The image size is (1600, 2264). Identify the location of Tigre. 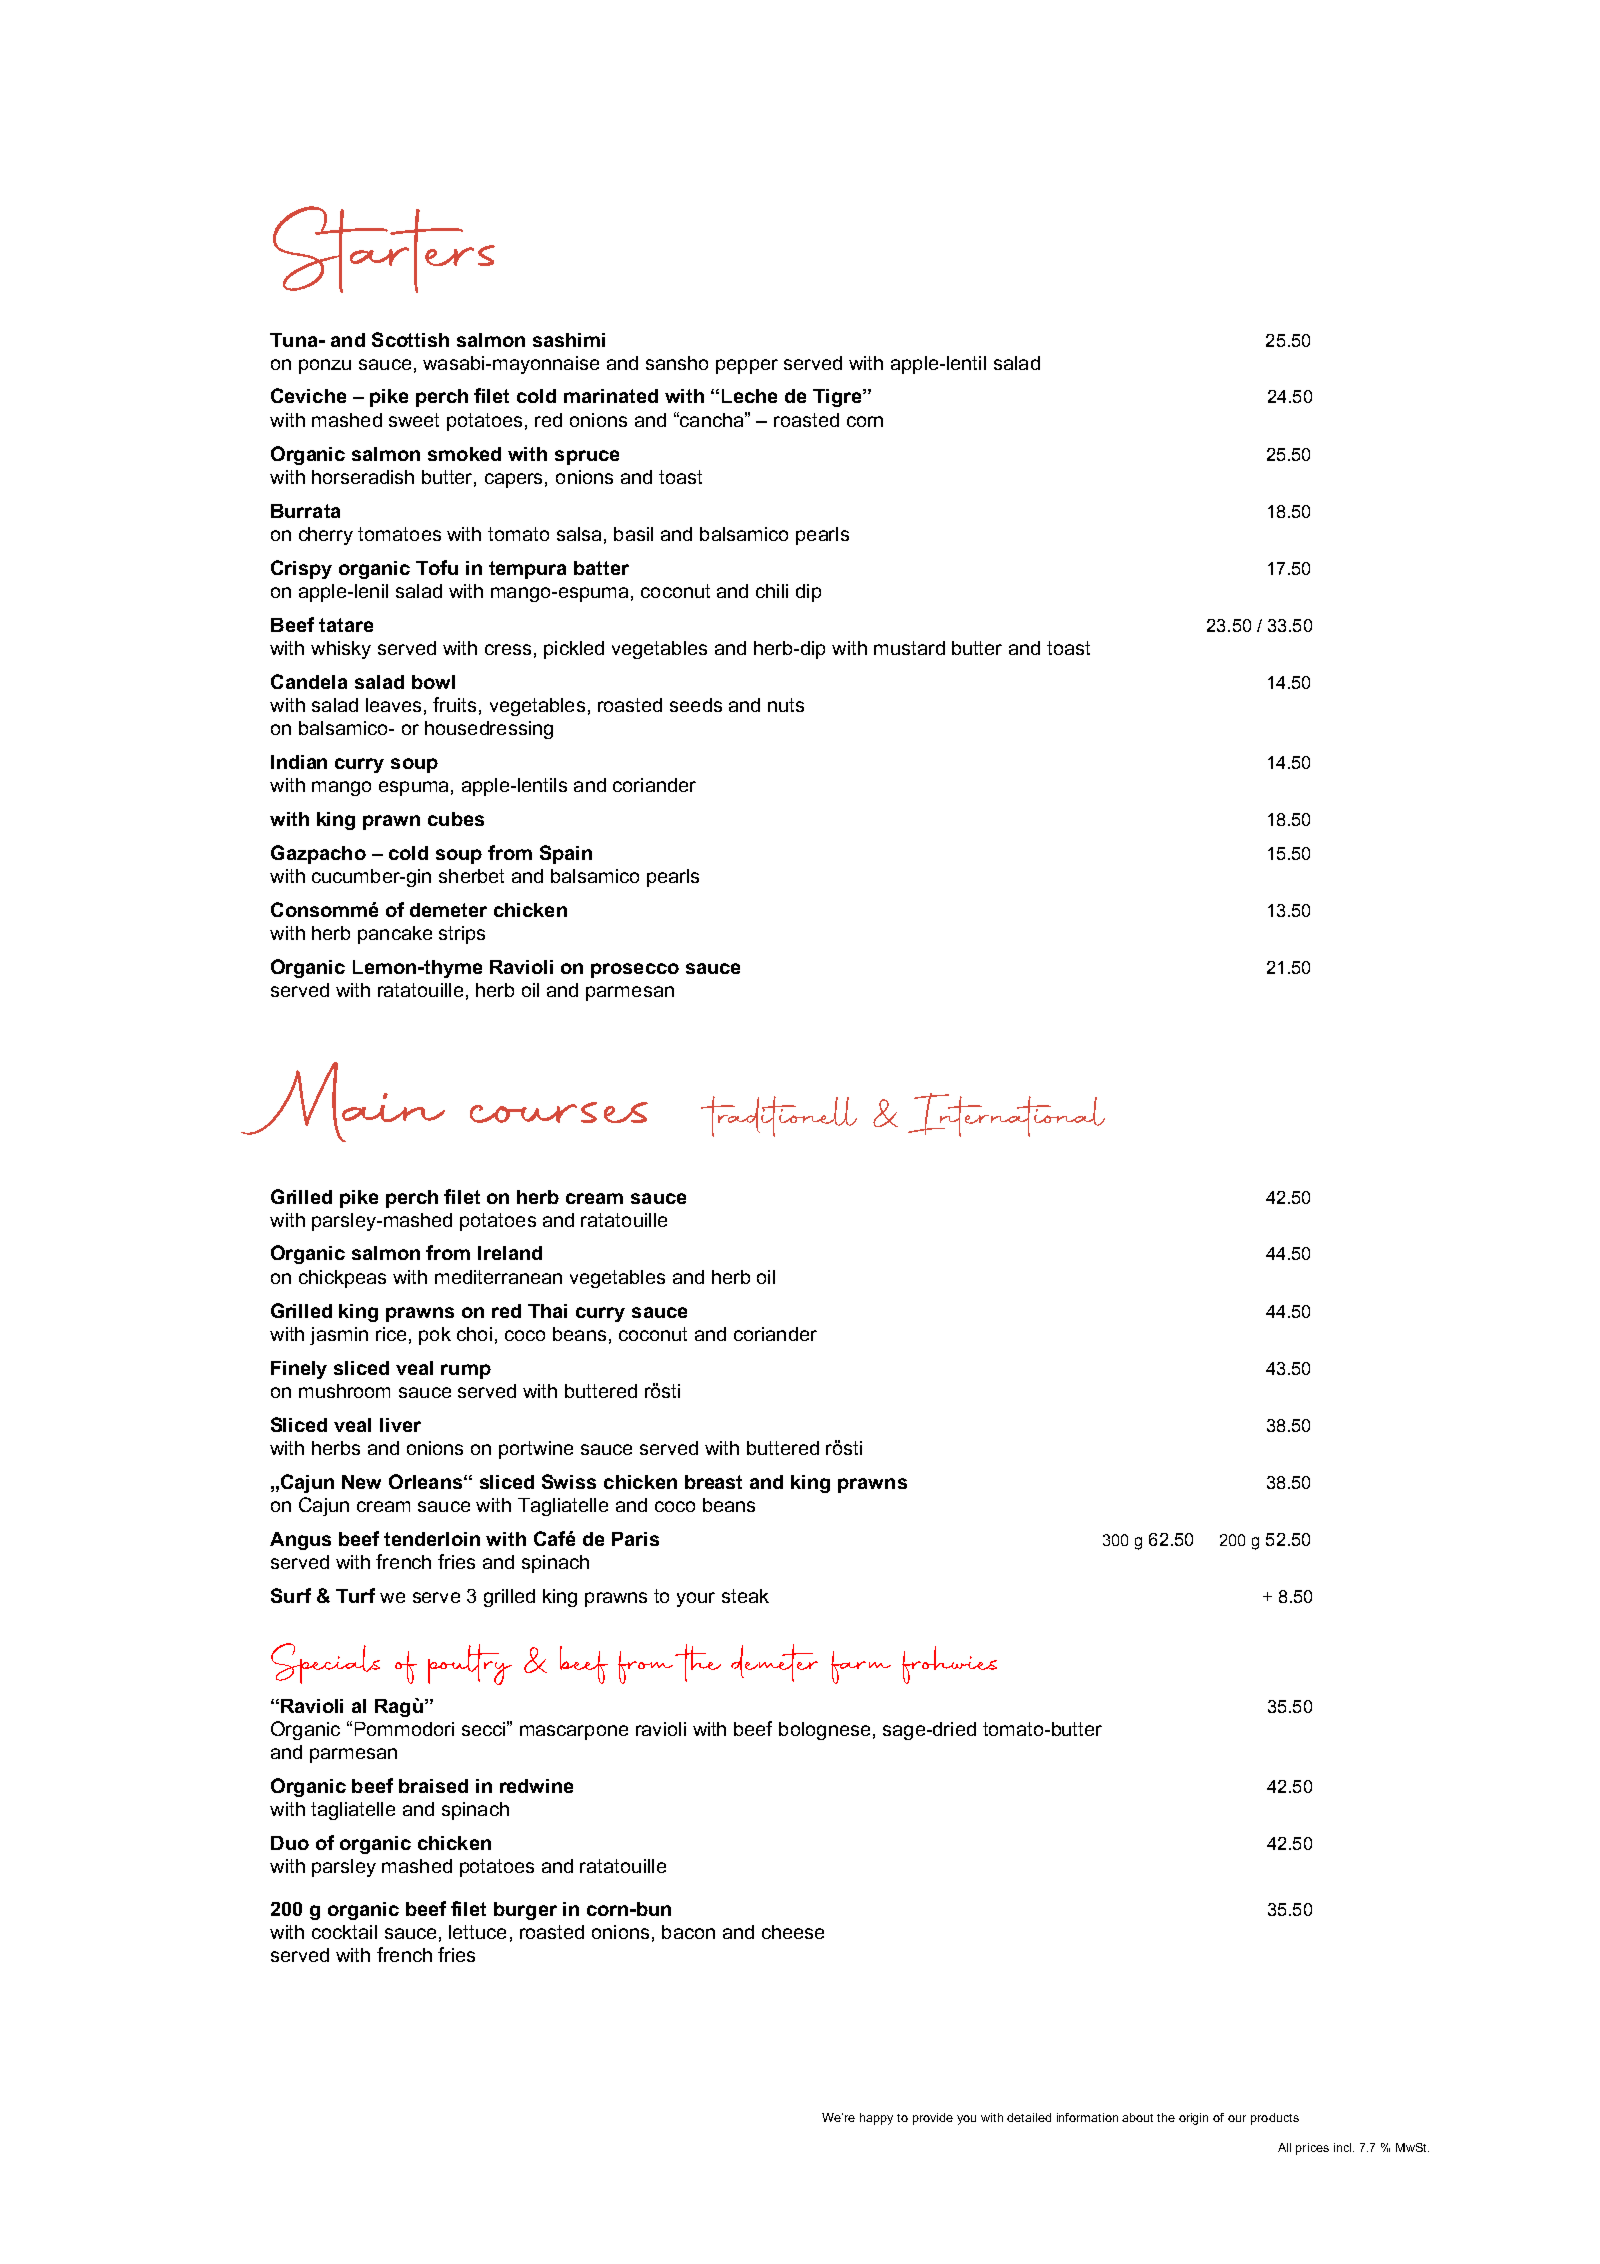
(838, 398).
